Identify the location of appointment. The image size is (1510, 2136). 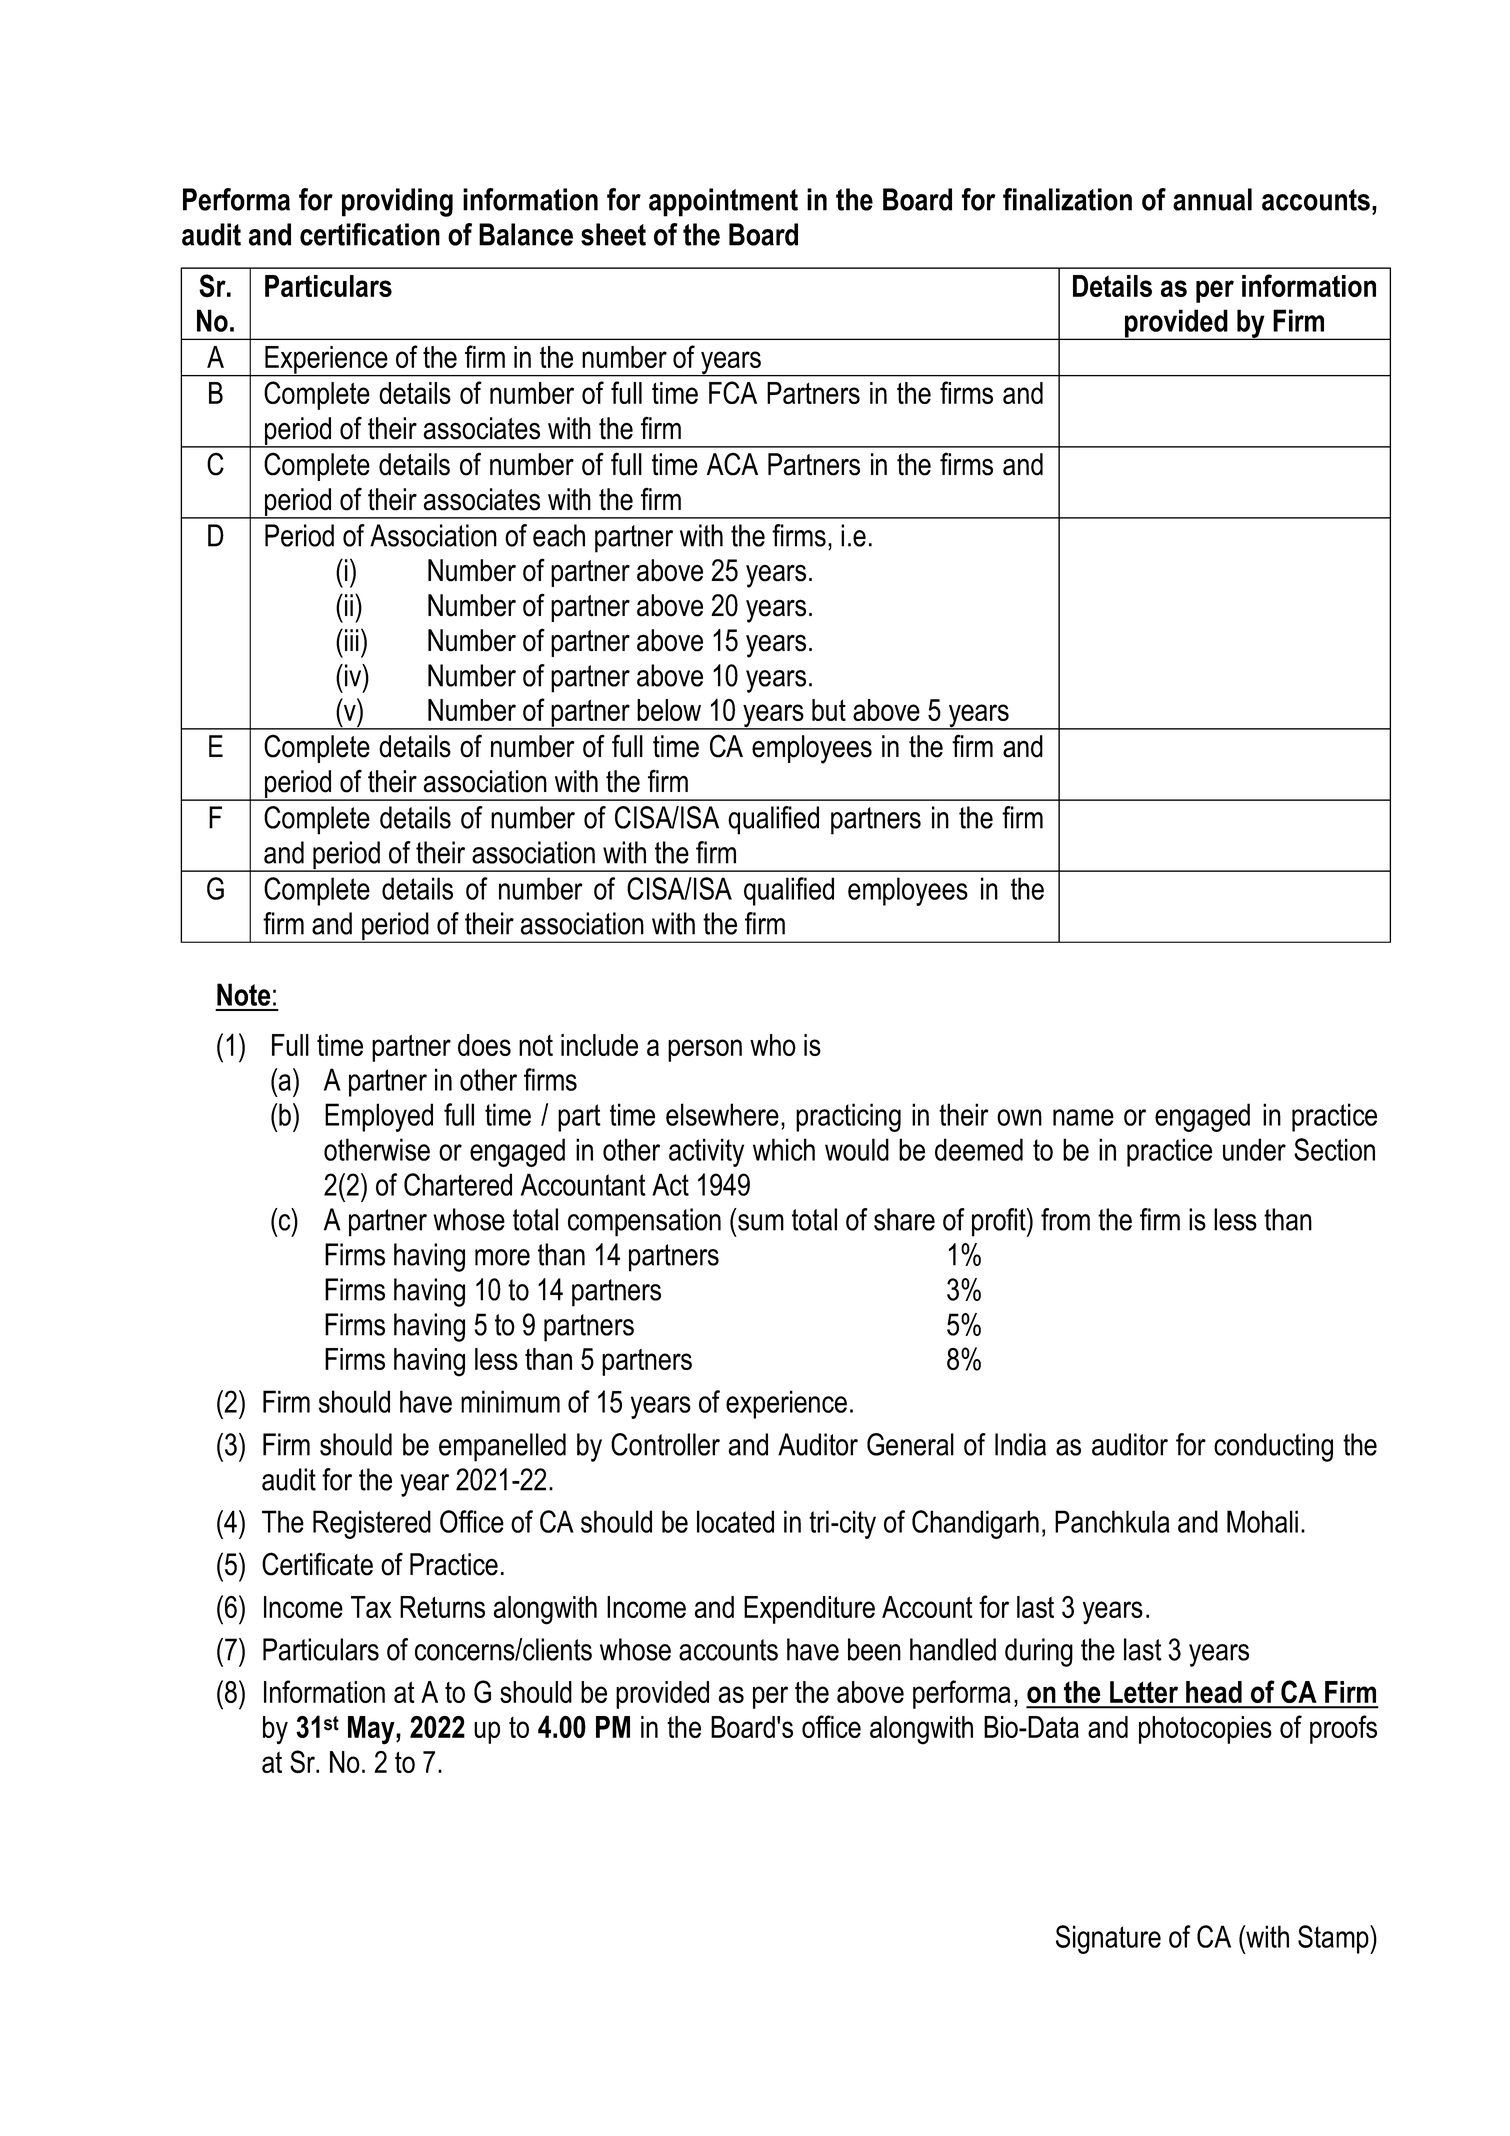
(723, 202).
